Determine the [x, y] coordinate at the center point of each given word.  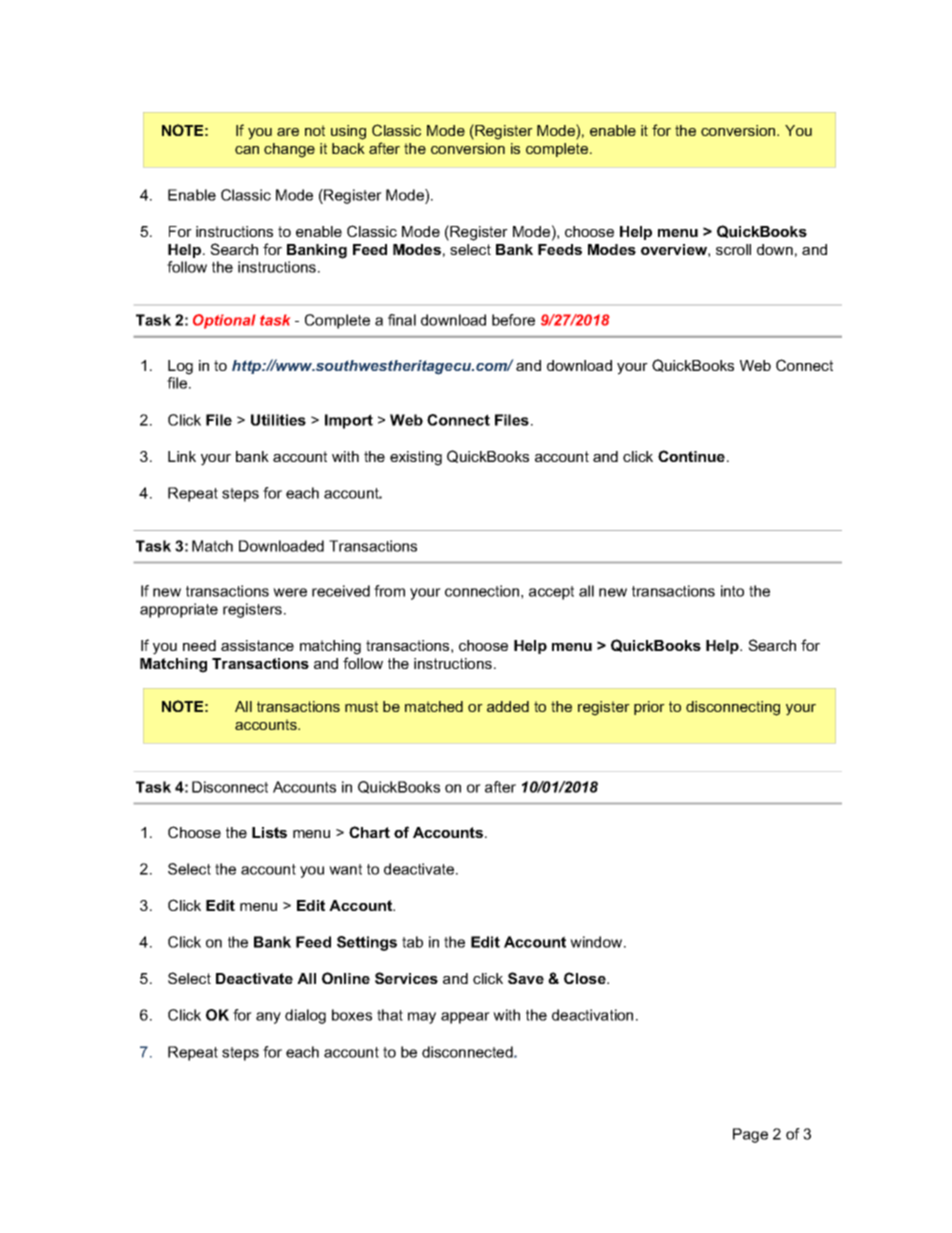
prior [649, 708]
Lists [269, 832]
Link [182, 456]
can [247, 150]
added [508, 706]
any [268, 1018]
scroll [733, 249]
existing [416, 458]
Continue [691, 456]
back [348, 148]
